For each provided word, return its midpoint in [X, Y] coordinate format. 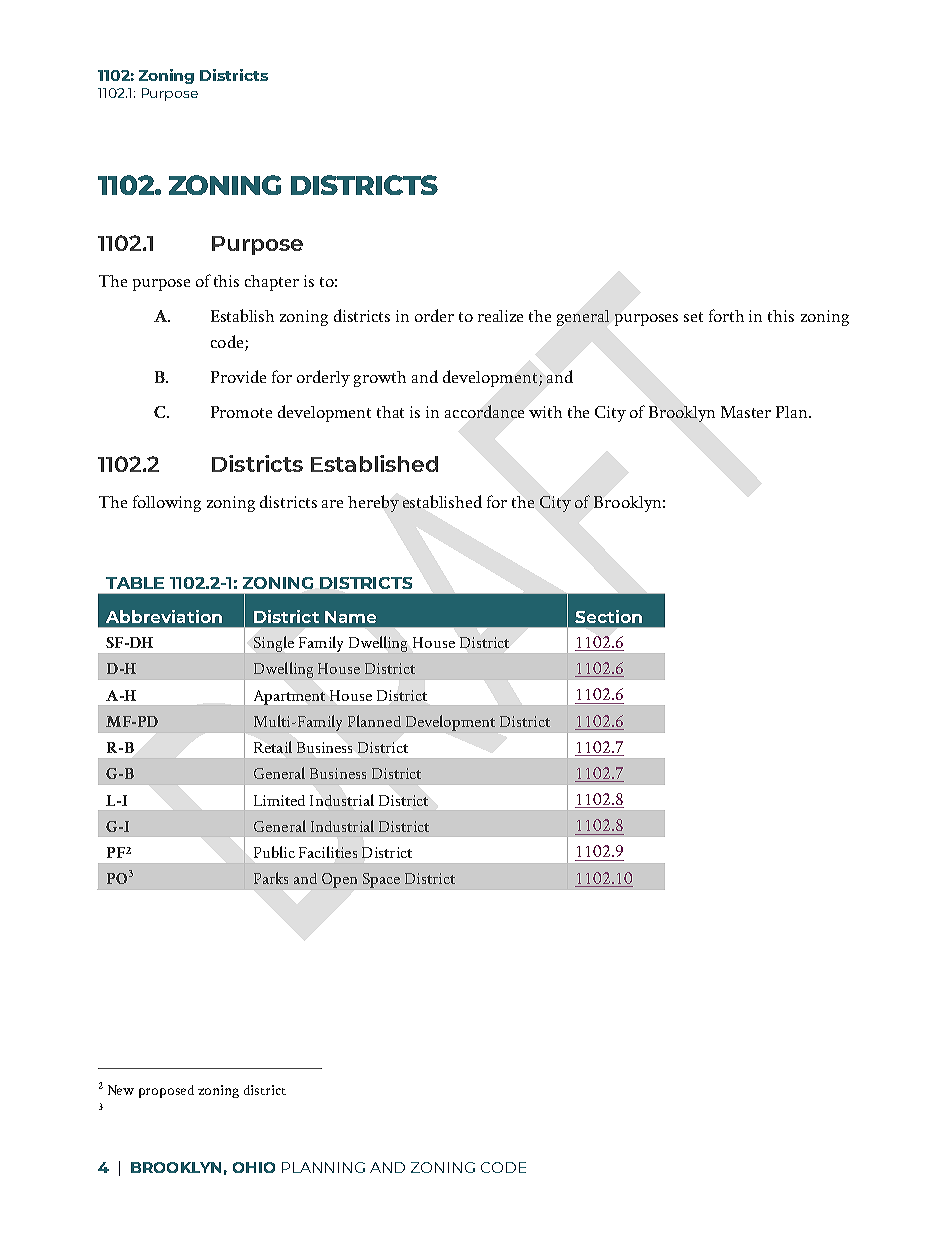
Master [746, 412]
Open [339, 880]
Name [350, 617]
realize [500, 316]
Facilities [328, 852]
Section [608, 616]
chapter [272, 283]
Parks [271, 878]
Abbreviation [164, 616]
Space [381, 880]
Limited [279, 800]
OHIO [254, 1167]
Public [274, 852]
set [693, 317]
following [167, 503]
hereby [373, 503]
